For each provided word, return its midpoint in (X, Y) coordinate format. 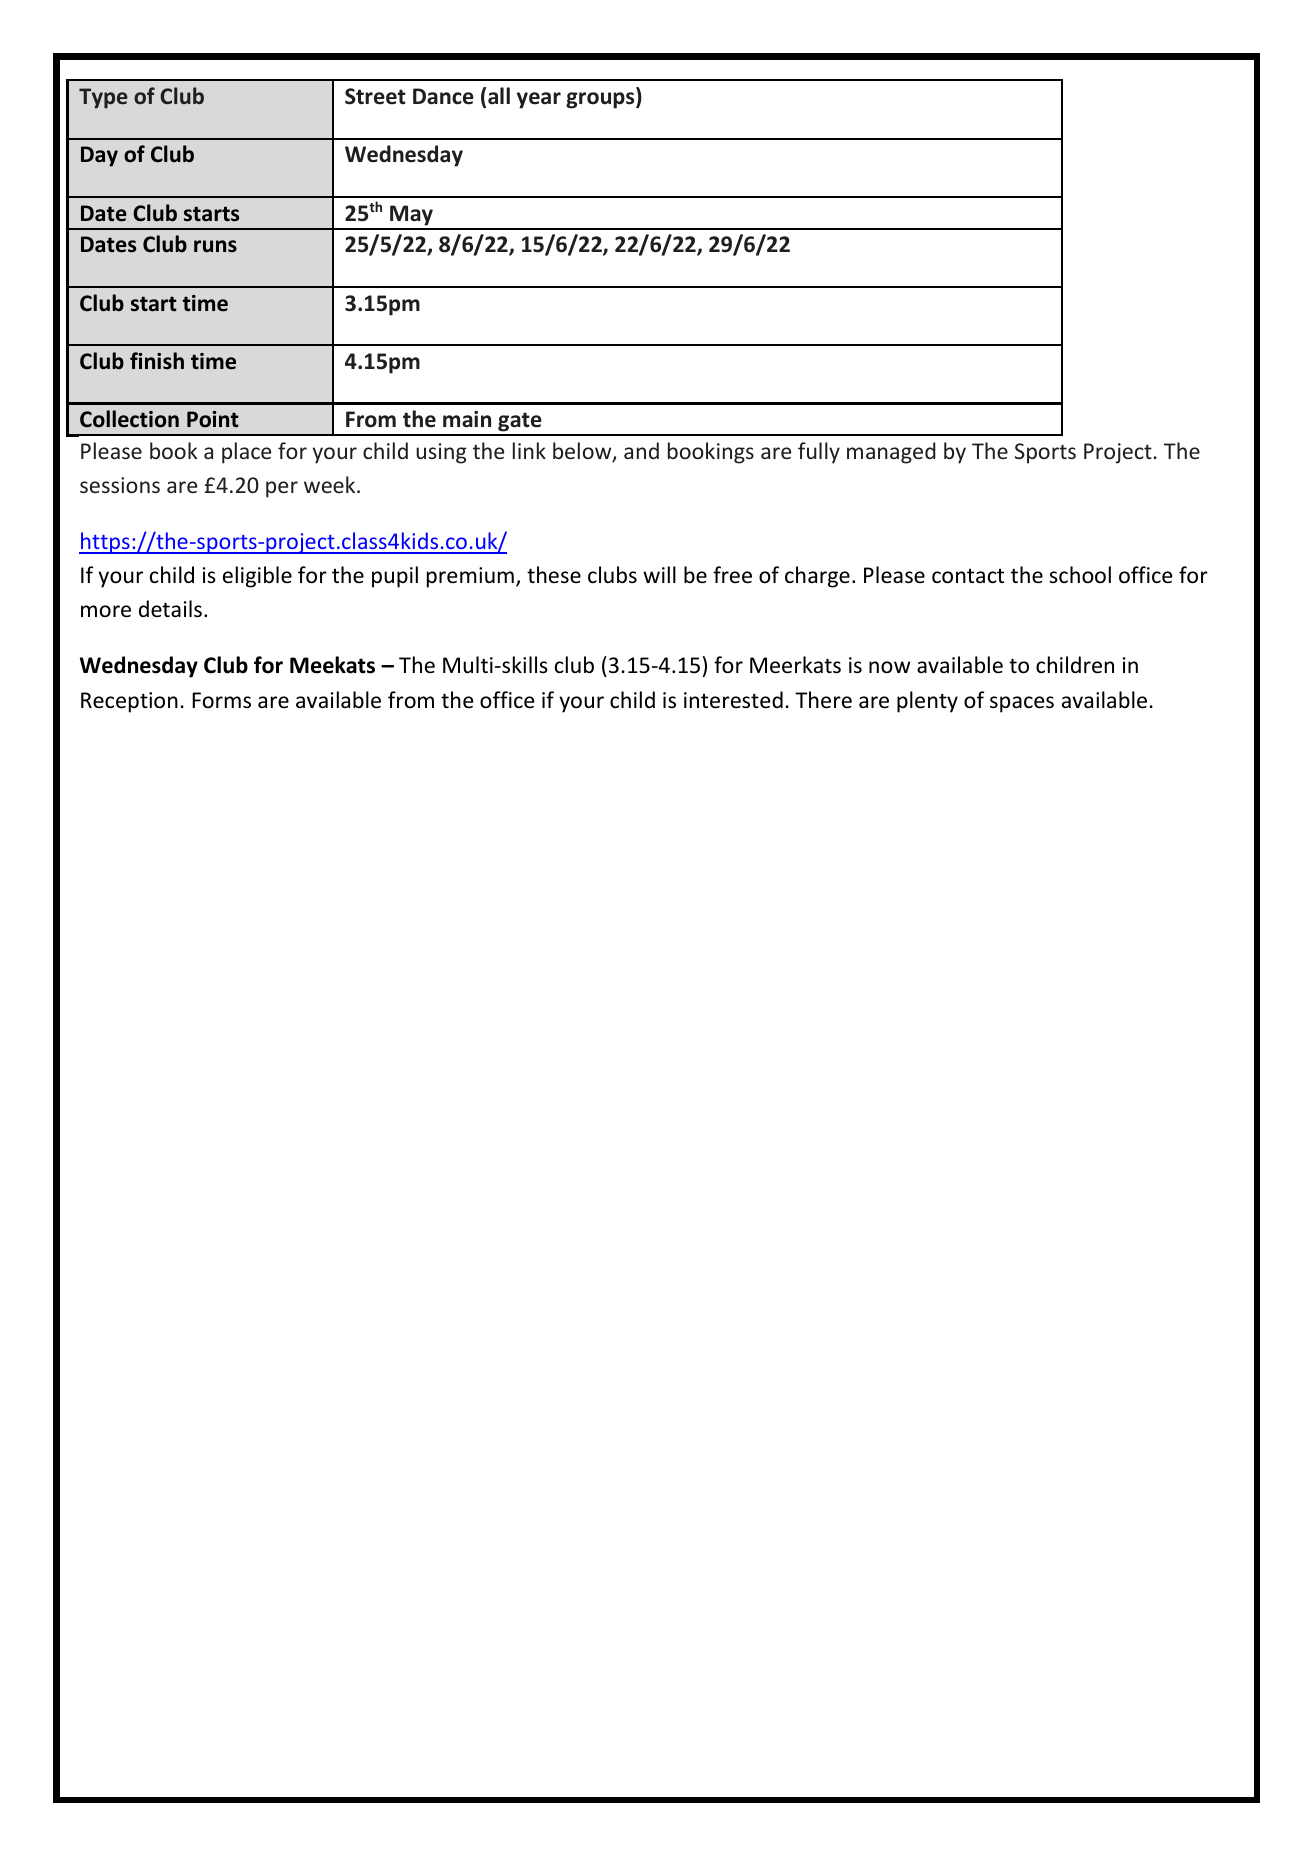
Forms (221, 700)
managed (891, 453)
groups (601, 100)
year (539, 100)
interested (733, 700)
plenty (927, 702)
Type (103, 98)
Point (213, 419)
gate (520, 423)
